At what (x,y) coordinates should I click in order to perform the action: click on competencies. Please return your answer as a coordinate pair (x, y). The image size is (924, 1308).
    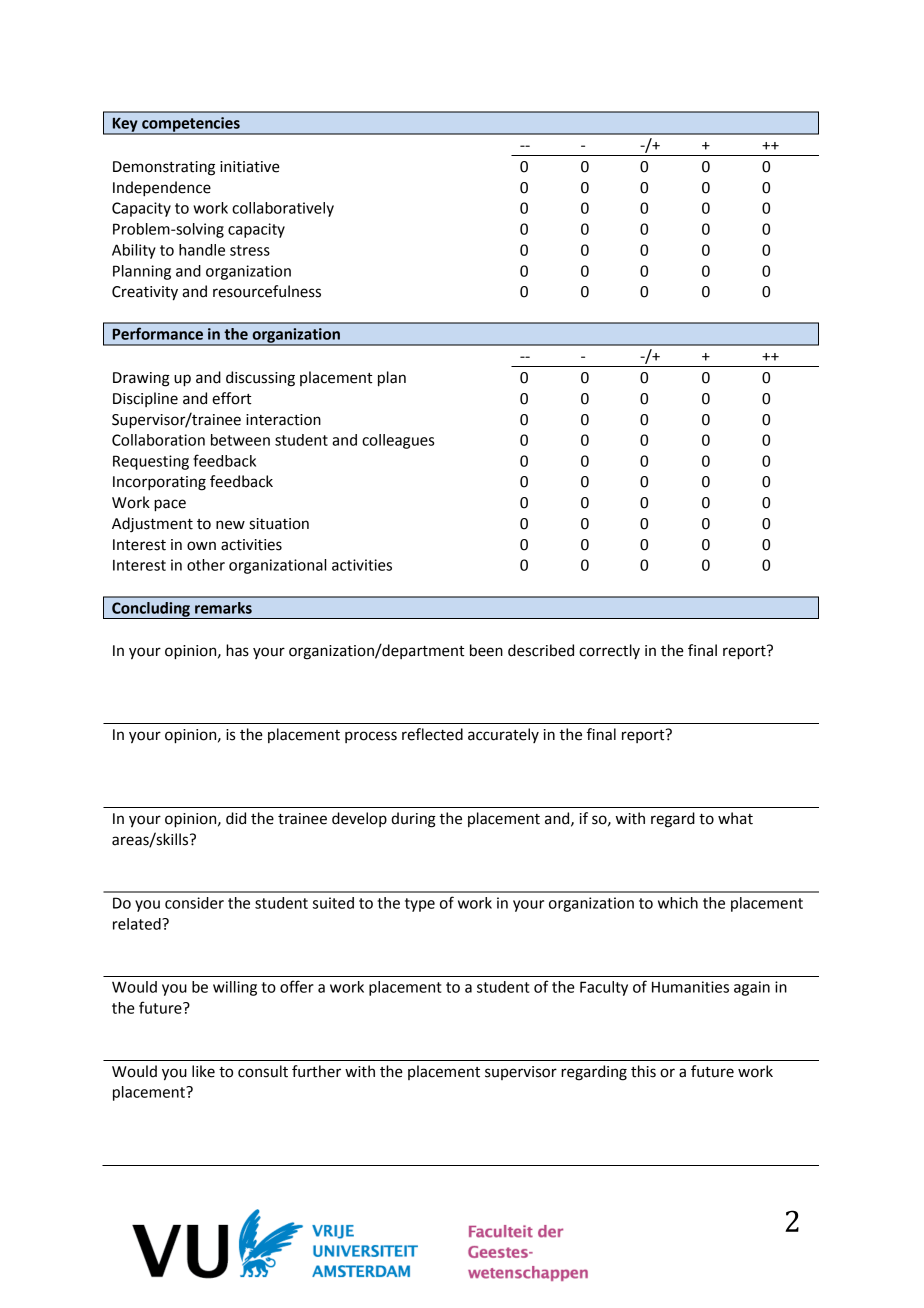
    Looking at the image, I should click on (191, 125).
